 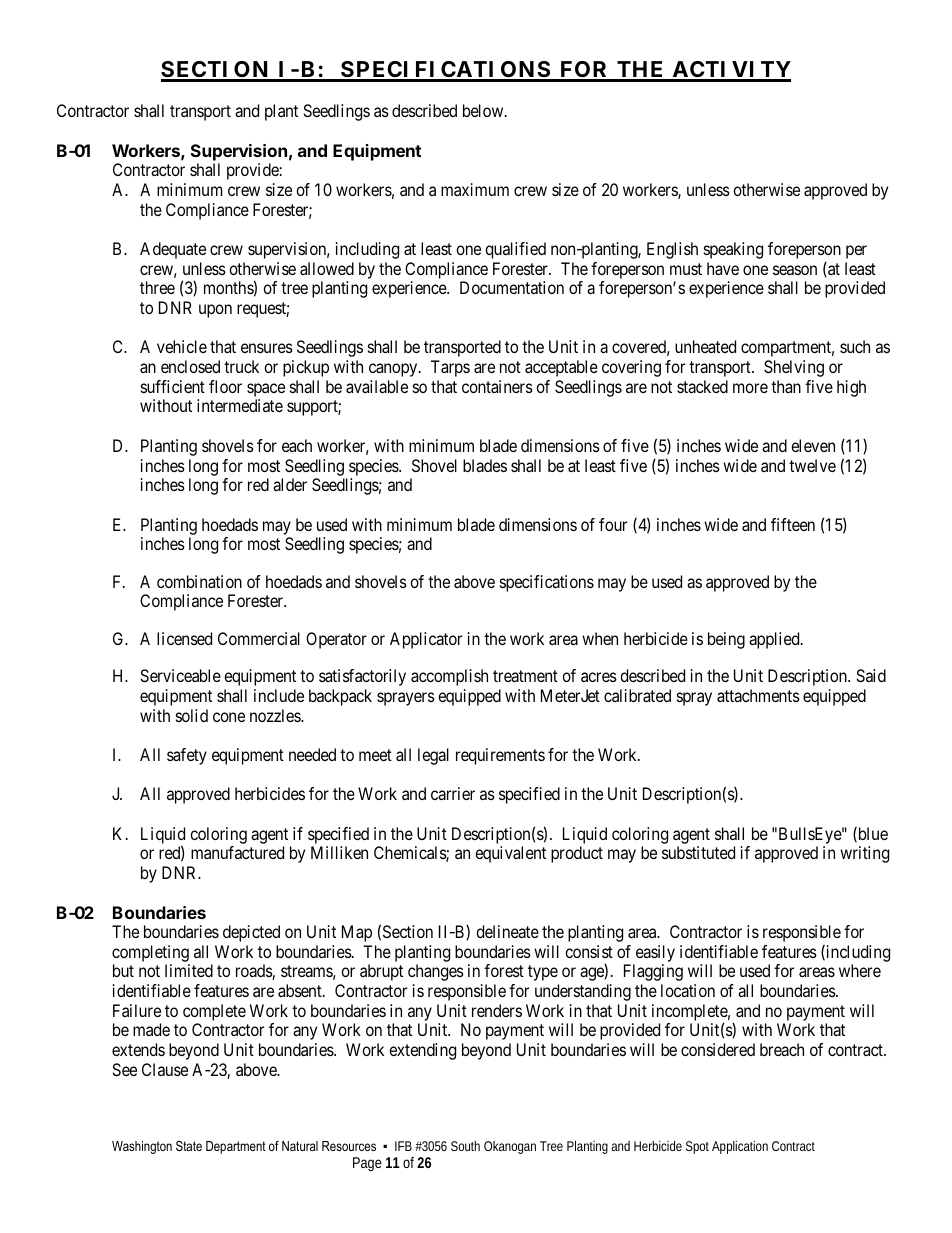 I want to click on South, so click(x=465, y=1146).
